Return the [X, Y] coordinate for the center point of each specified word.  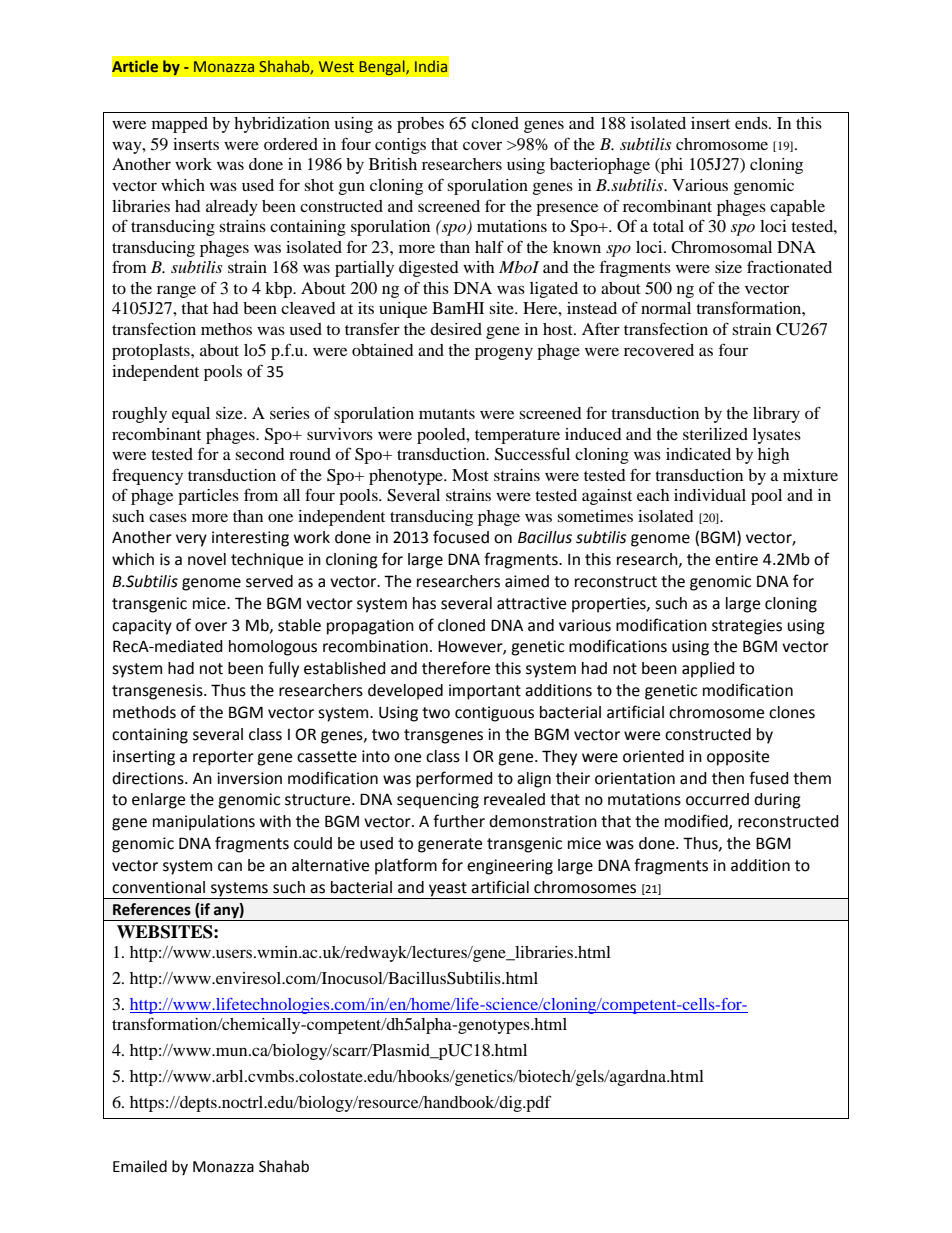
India [431, 66]
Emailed [140, 1166]
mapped [180, 125]
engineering [510, 867]
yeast [448, 890]
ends [752, 123]
